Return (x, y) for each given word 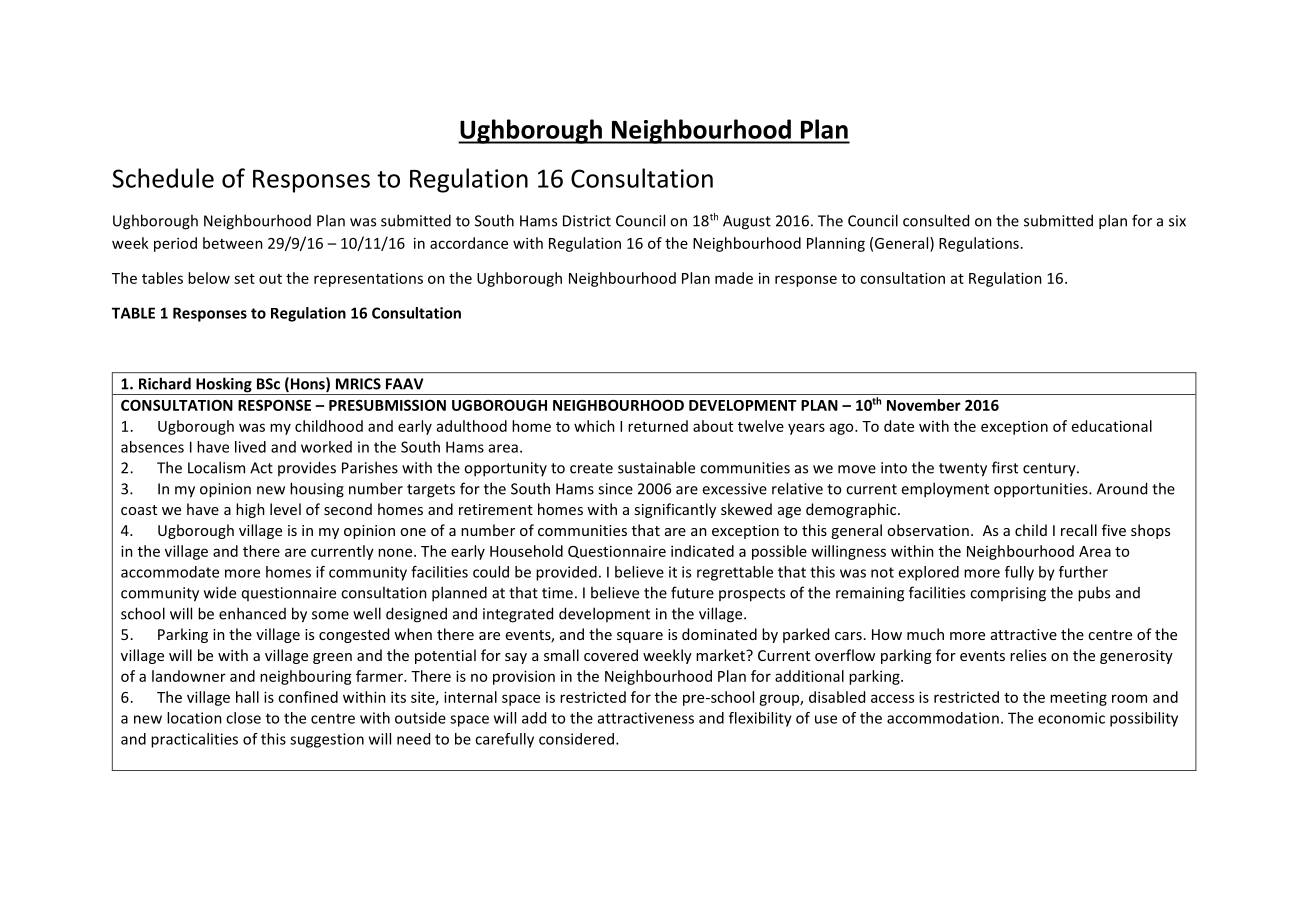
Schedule (163, 178)
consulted (936, 220)
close (243, 718)
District (587, 221)
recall (1079, 530)
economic (1071, 718)
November (924, 405)
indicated (702, 551)
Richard (165, 383)
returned (658, 426)
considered (576, 739)
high (250, 510)
